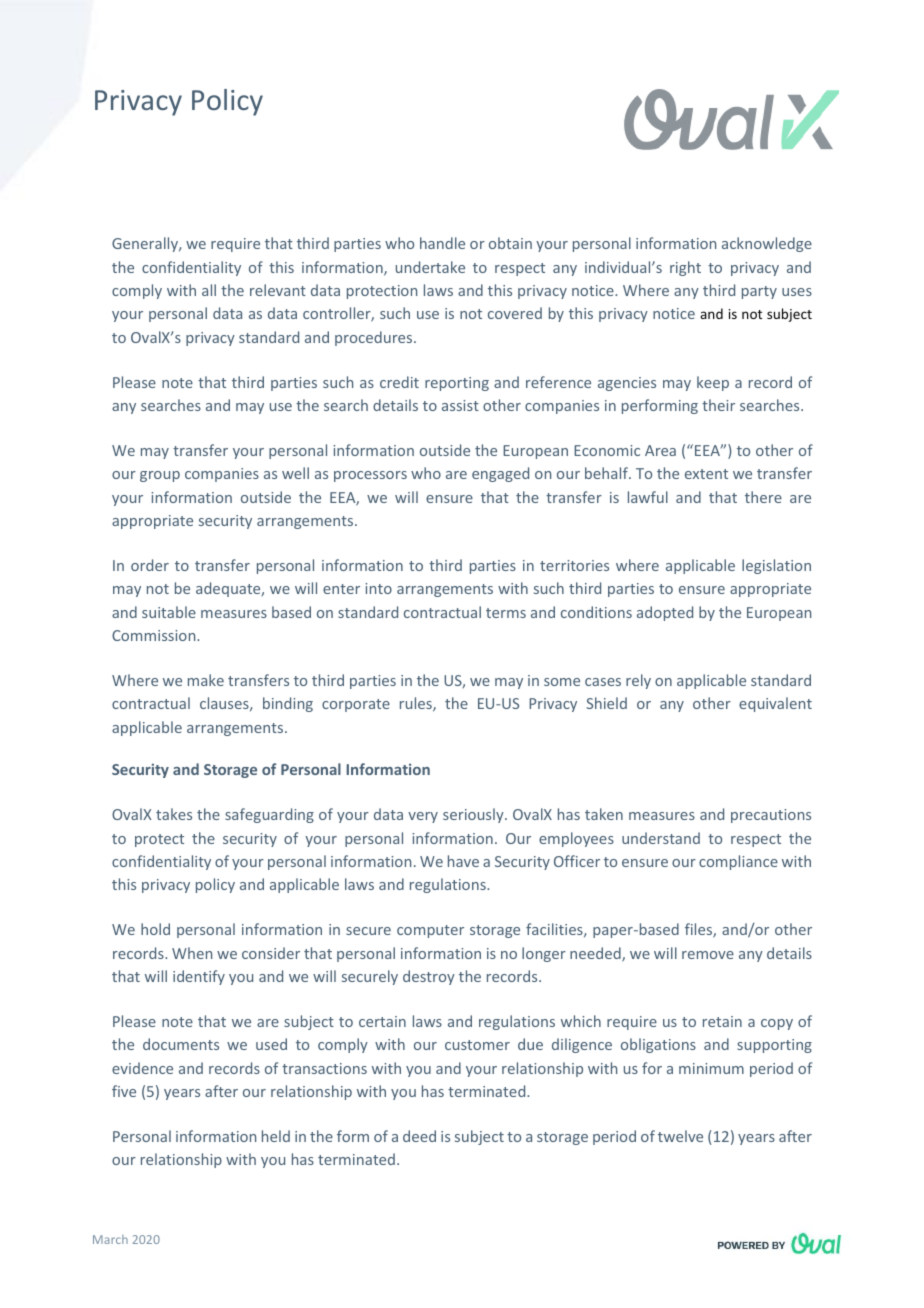 The width and height of the screenshot is (924, 1308). I want to click on March, so click(110, 1239).
